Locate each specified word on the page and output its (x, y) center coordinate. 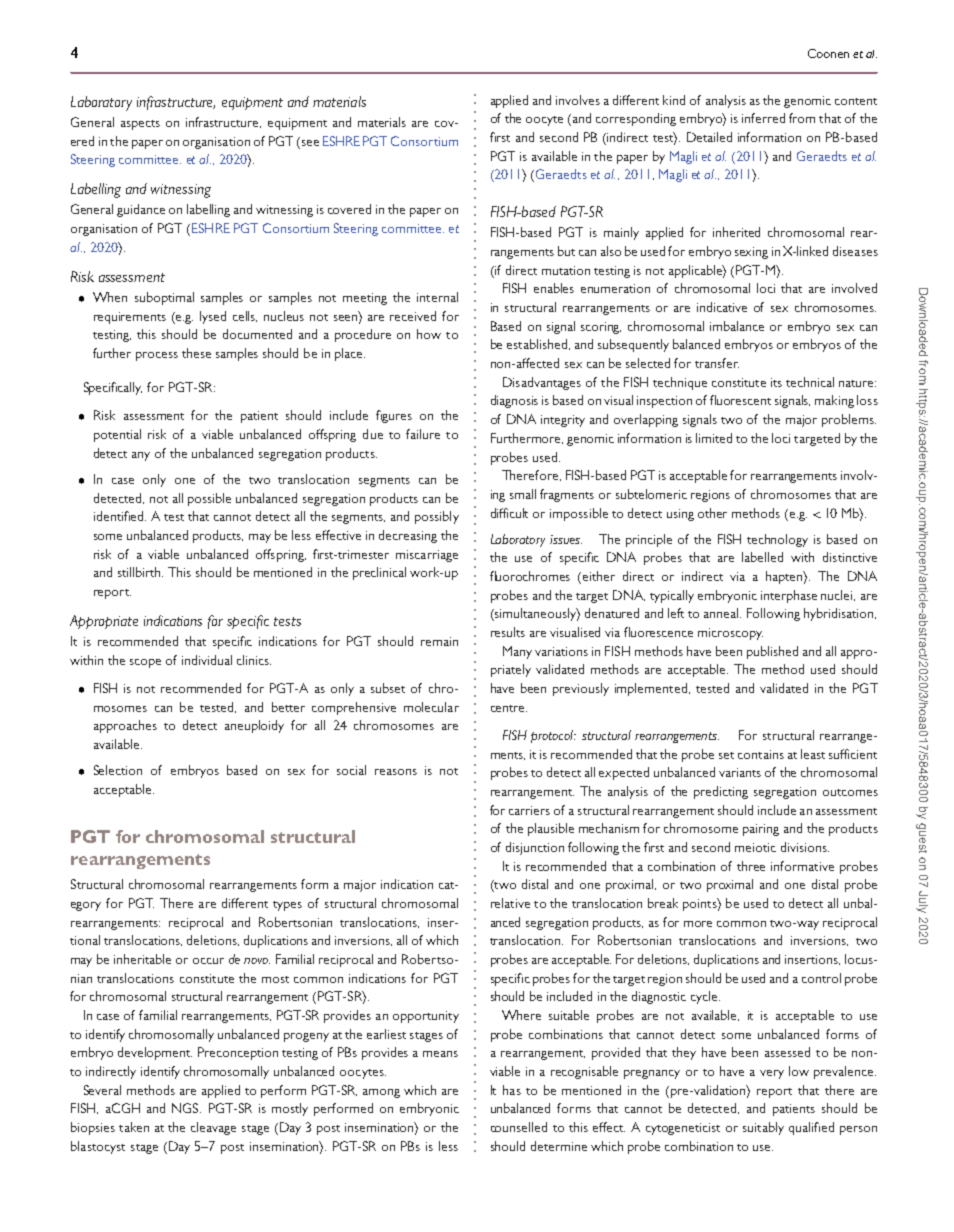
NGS (186, 1108)
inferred (763, 118)
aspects (140, 125)
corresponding (636, 119)
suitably (763, 1128)
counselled (519, 1127)
